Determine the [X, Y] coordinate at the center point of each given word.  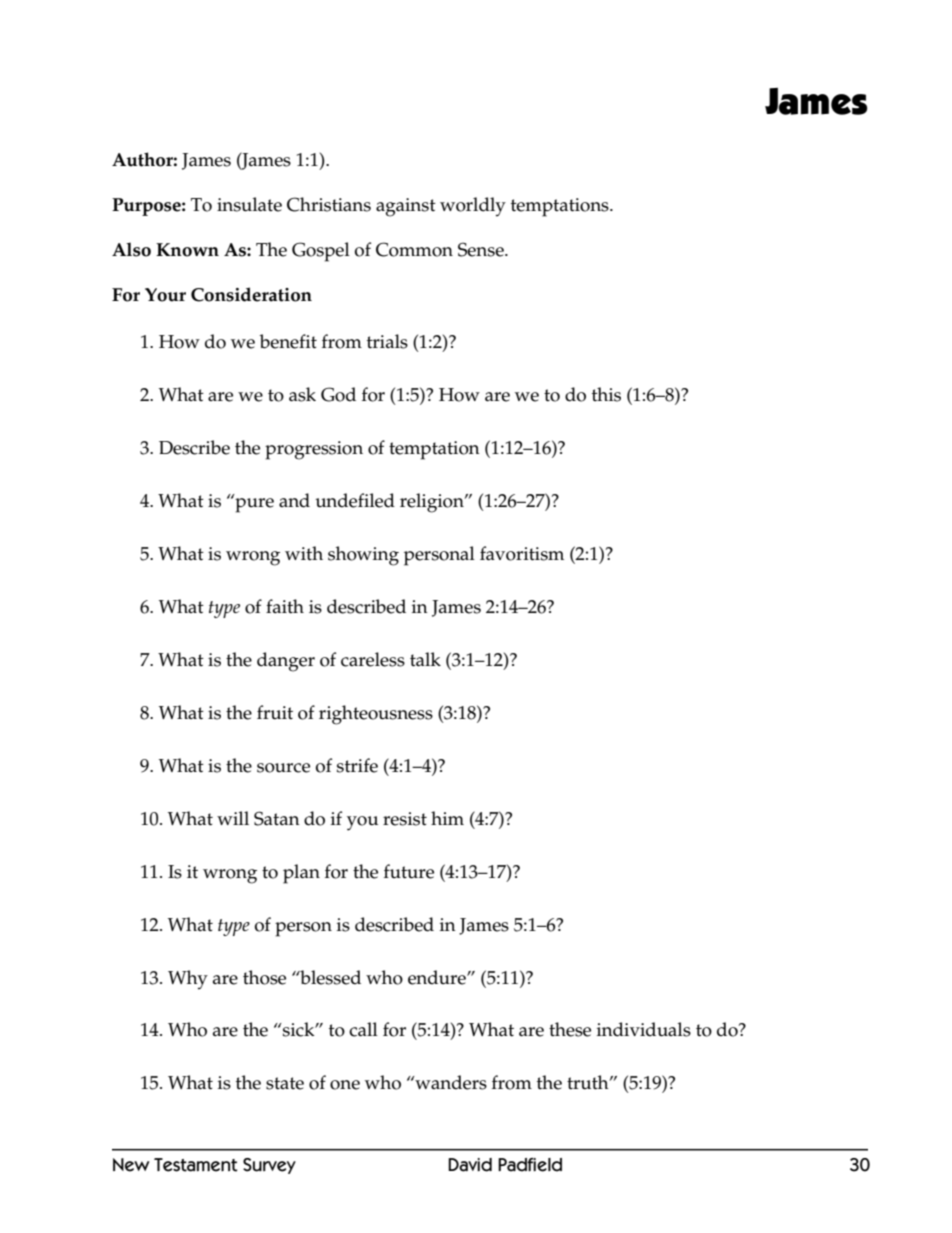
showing [363, 556]
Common [414, 249]
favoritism [522, 553]
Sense [482, 249]
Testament [196, 1165]
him [447, 818]
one [345, 1085]
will [233, 818]
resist [405, 819]
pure [253, 504]
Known [187, 250]
